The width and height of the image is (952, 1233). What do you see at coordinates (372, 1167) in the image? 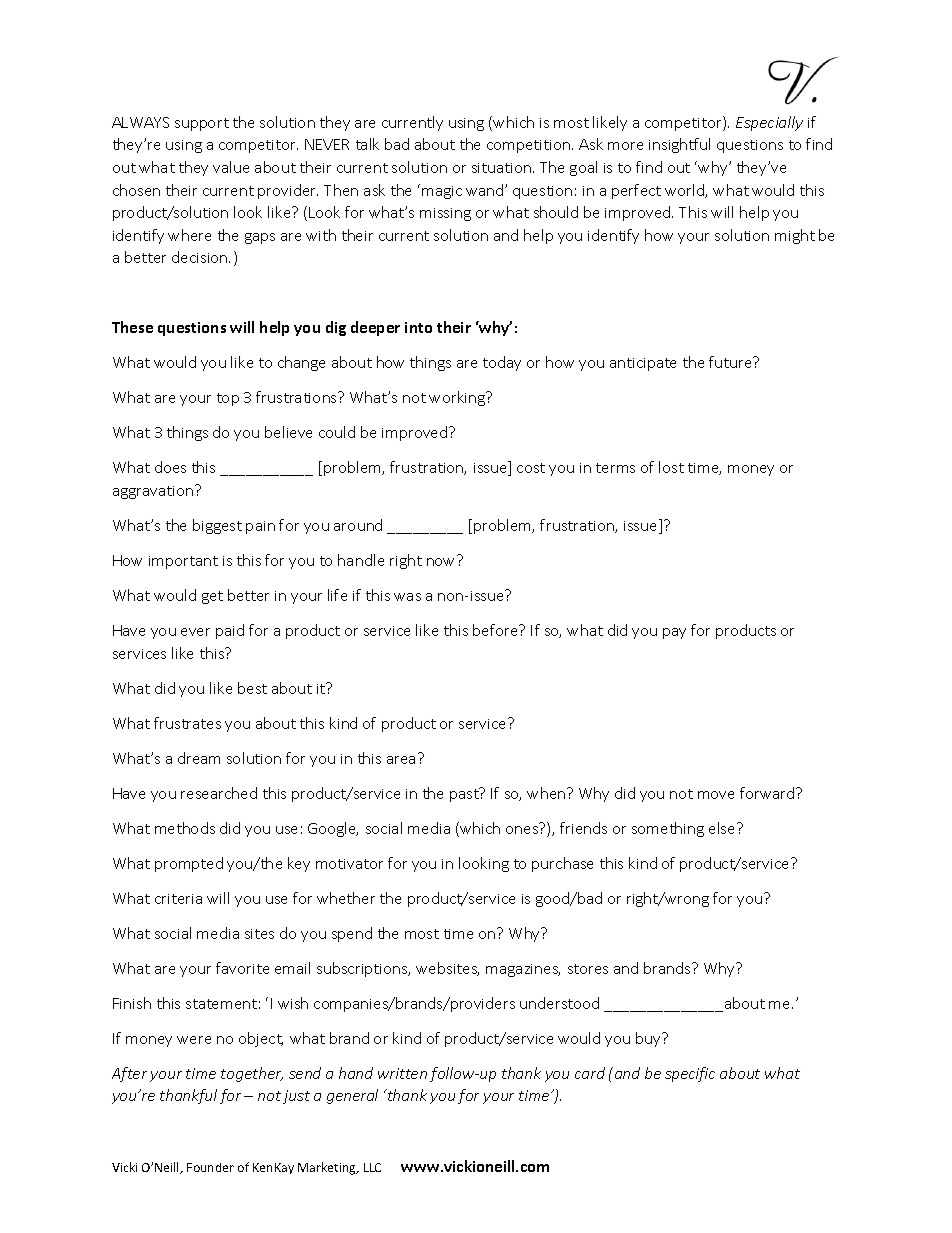
I see `LLC` at bounding box center [372, 1167].
